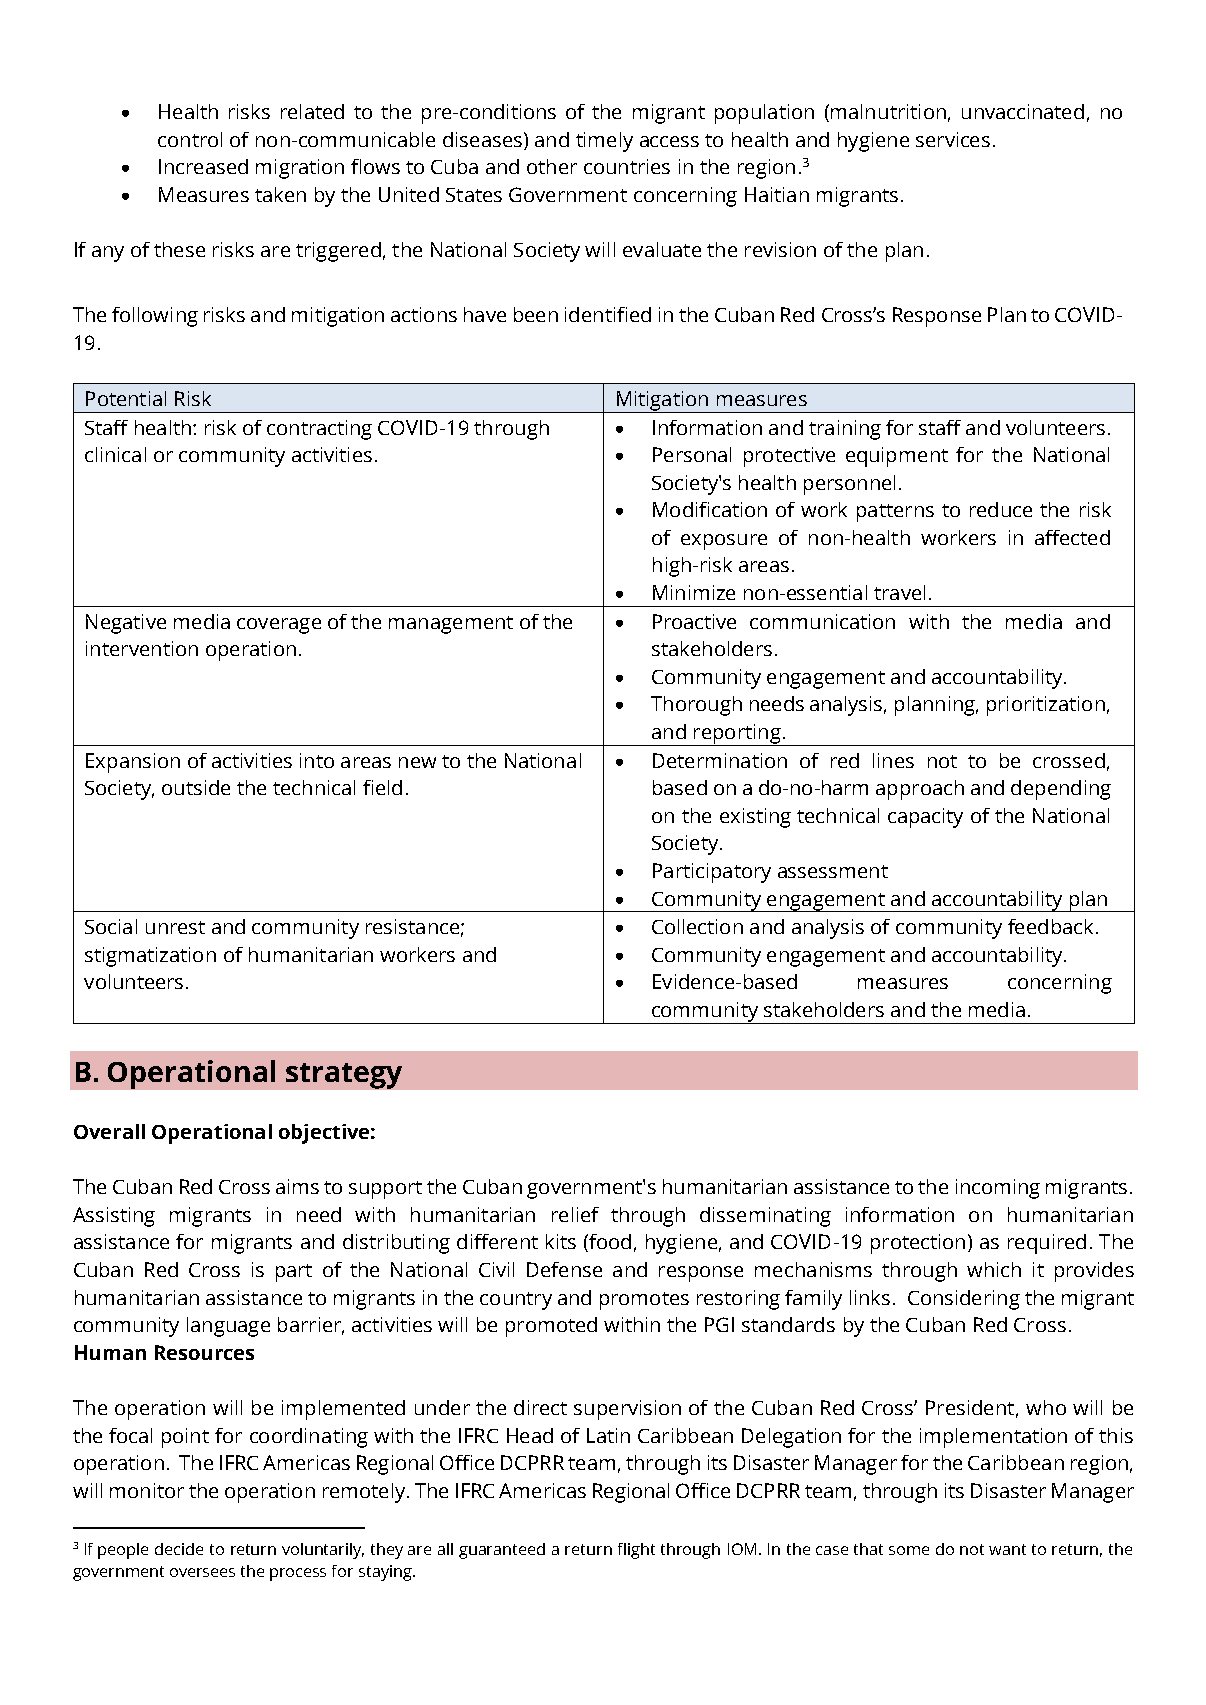 This screenshot has height=1705, width=1206. What do you see at coordinates (696, 706) in the screenshot?
I see `Thorough` at bounding box center [696, 706].
